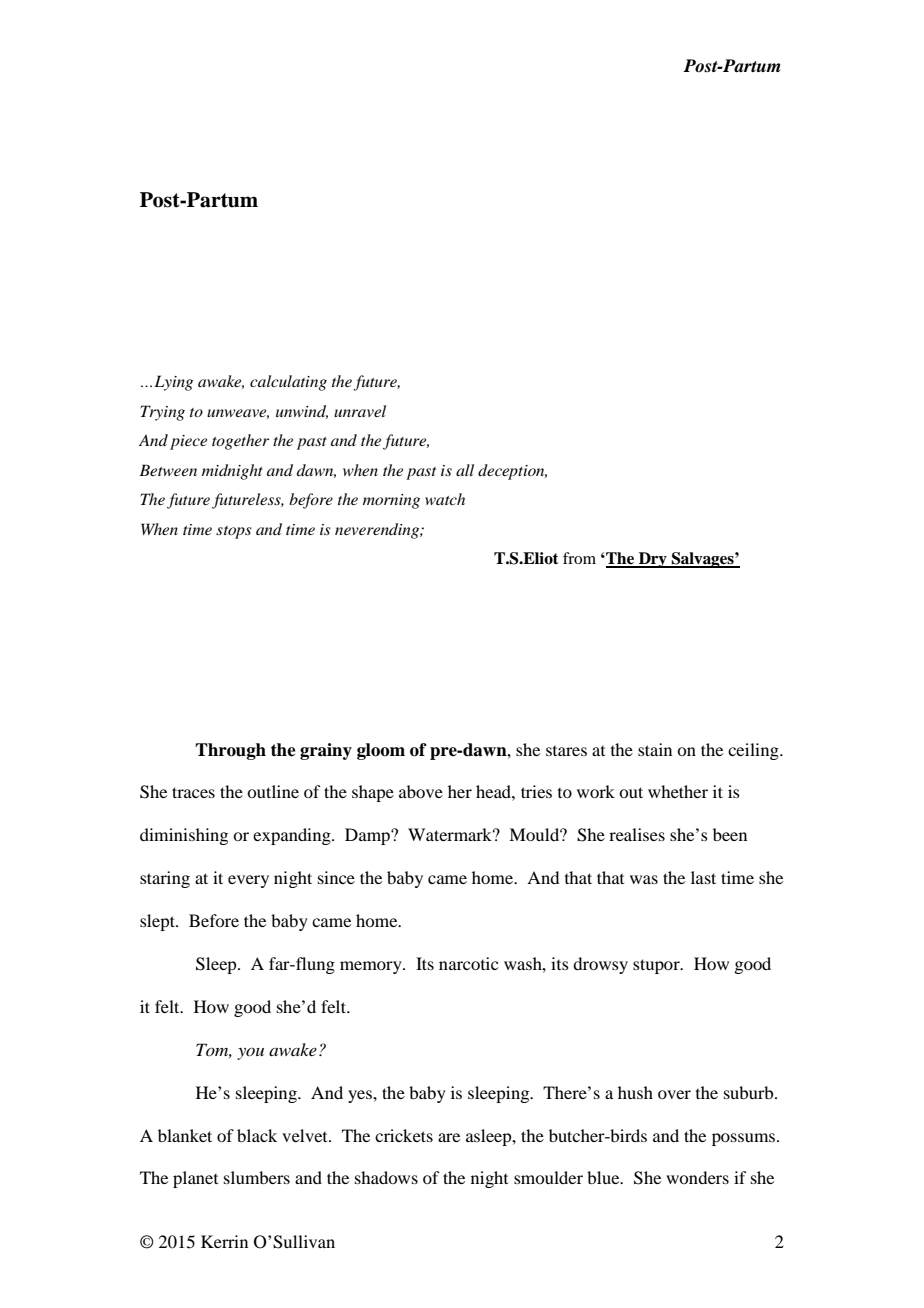 Image resolution: width=924 pixels, height=1308 pixels. I want to click on all, so click(465, 470).
